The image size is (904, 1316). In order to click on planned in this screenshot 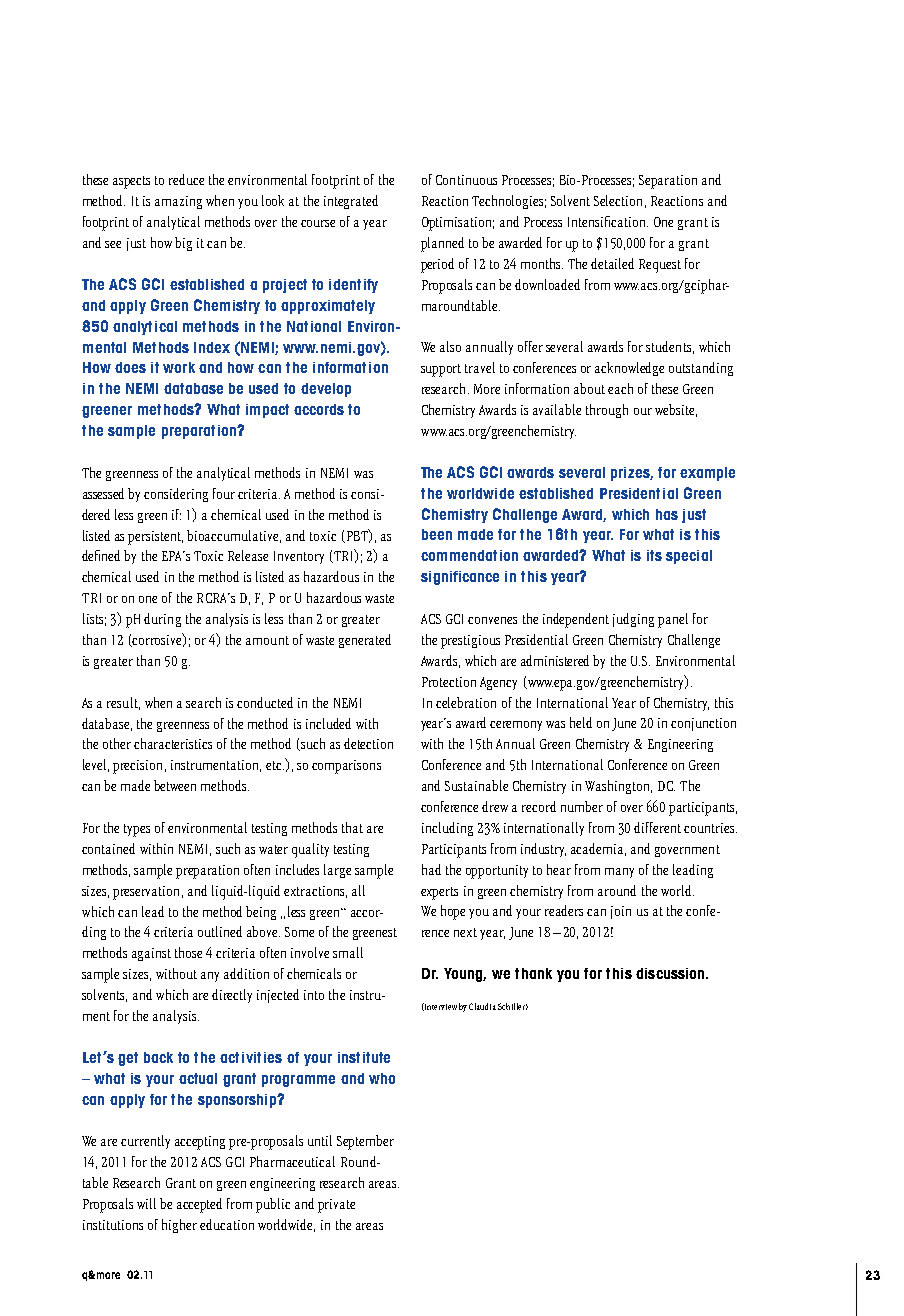, I will do `click(442, 244)`.
